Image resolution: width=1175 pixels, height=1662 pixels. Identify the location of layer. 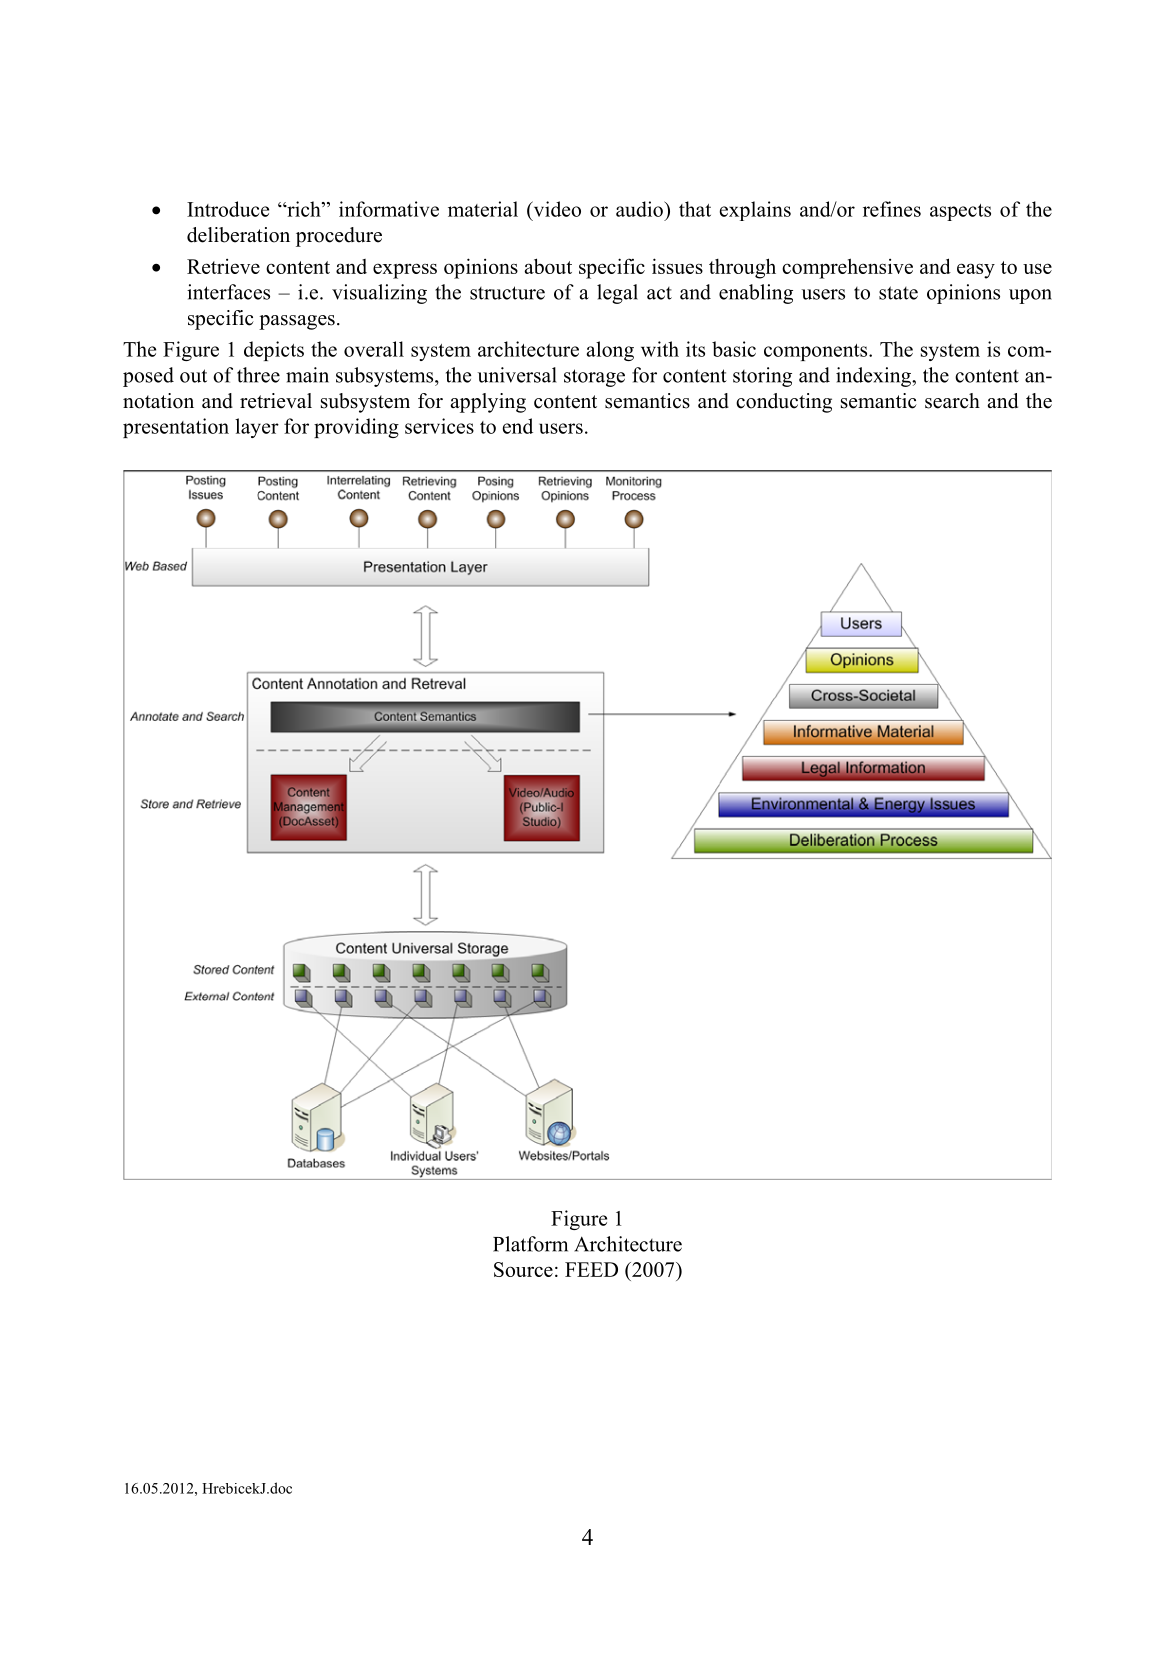
(257, 428).
